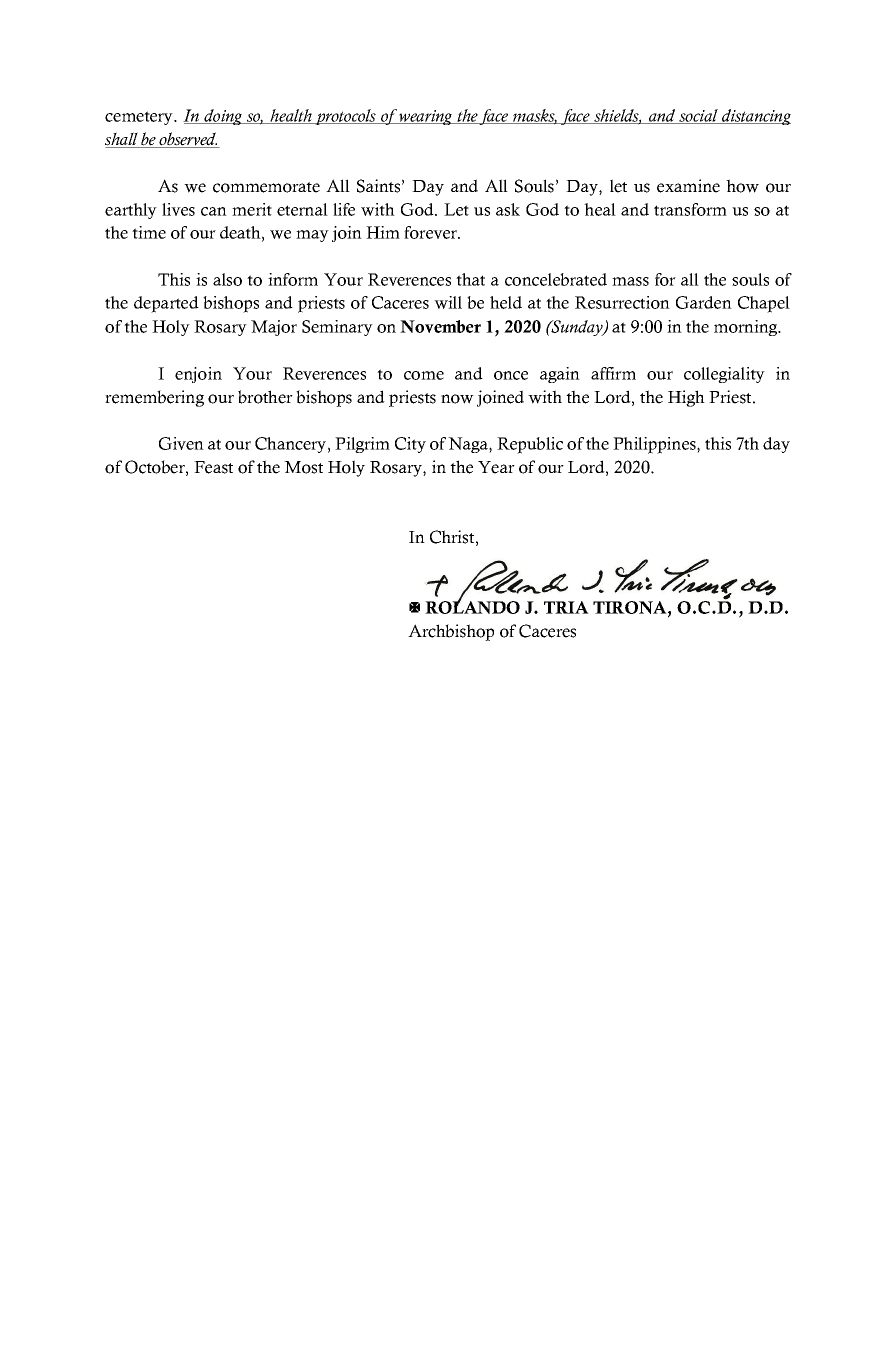 This screenshot has width=896, height=1371. I want to click on ROLANDO, so click(472, 606).
